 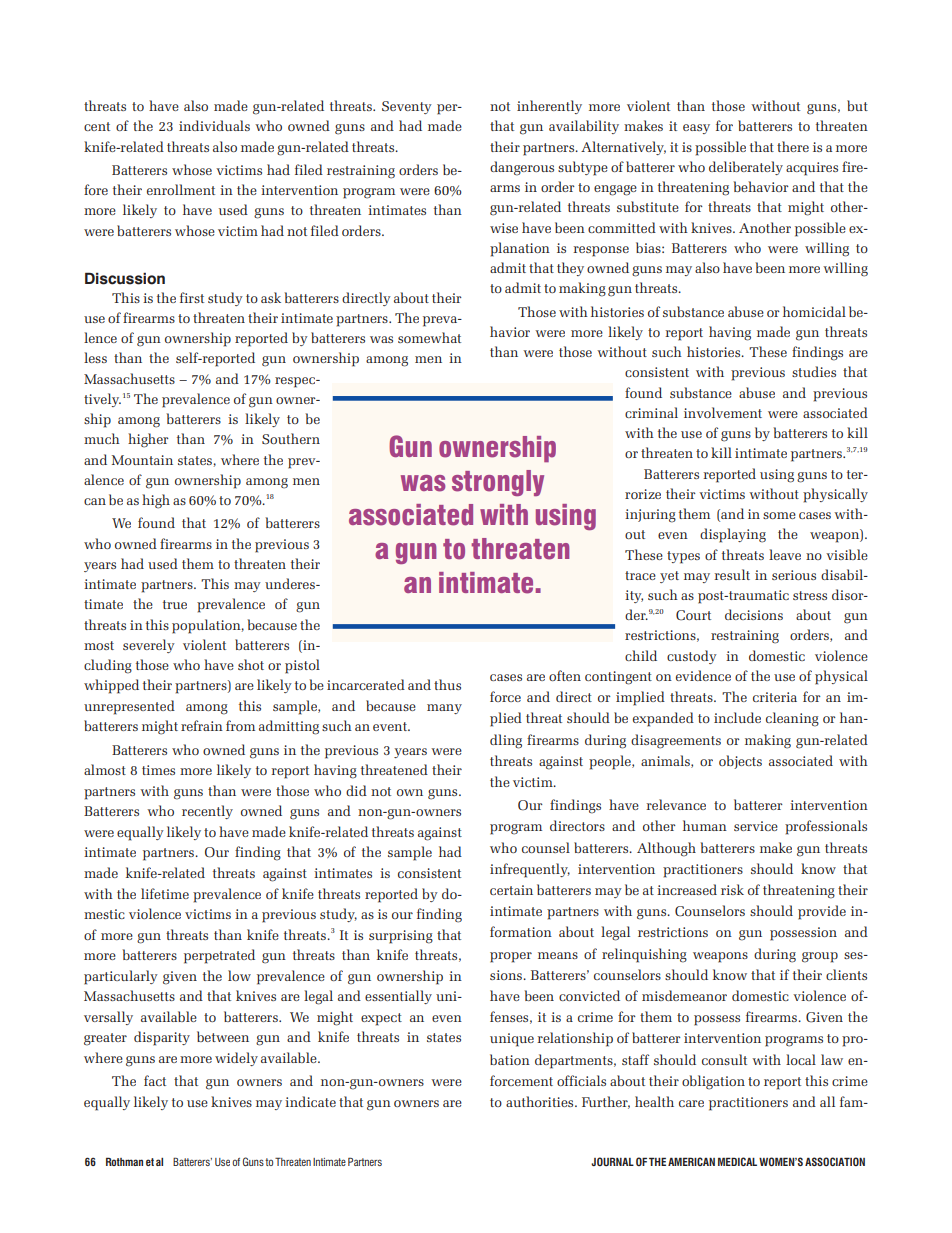 I want to click on dangerous, so click(x=522, y=168).
